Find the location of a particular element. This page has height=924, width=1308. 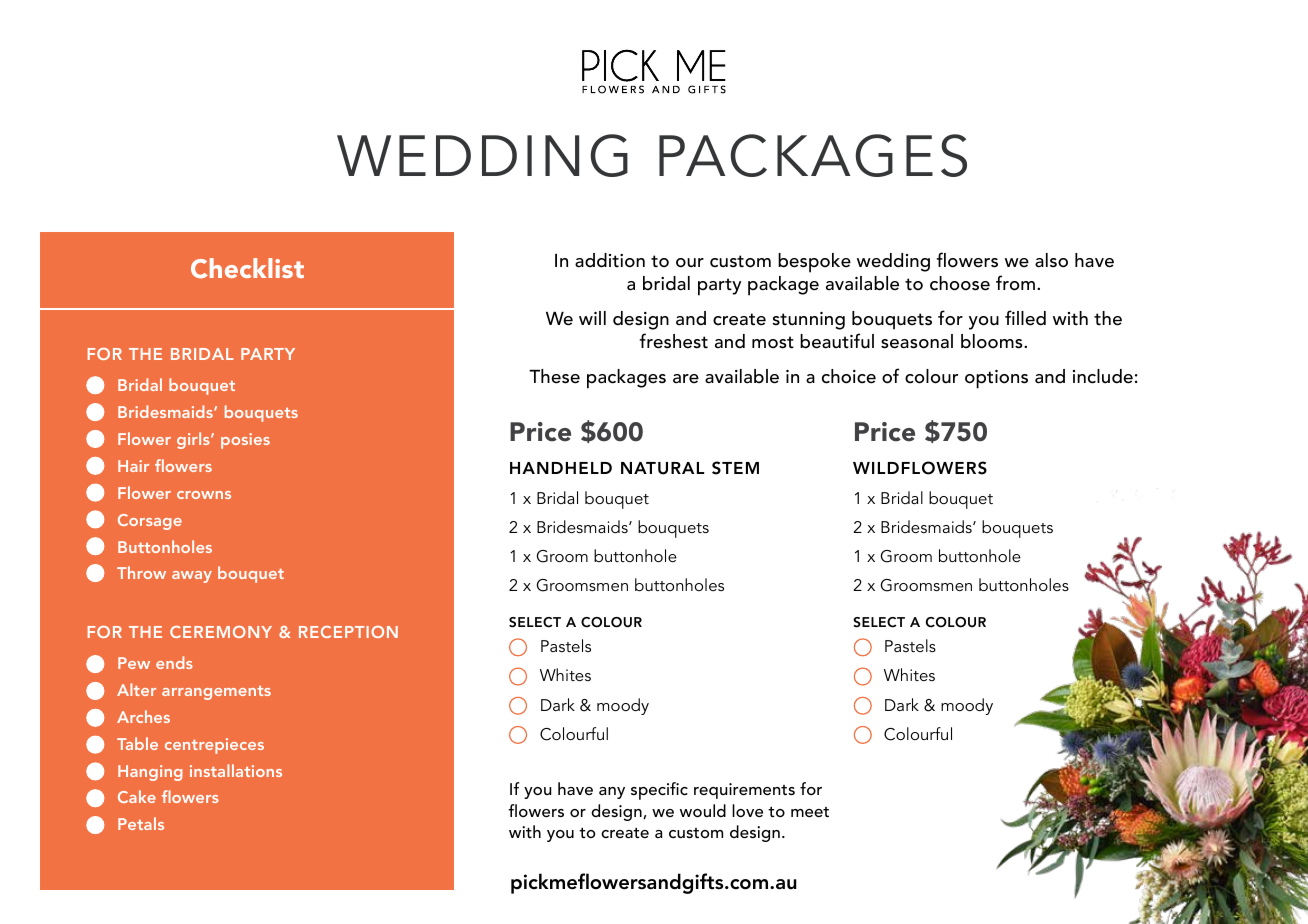

RECEPTION is located at coordinates (348, 632).
